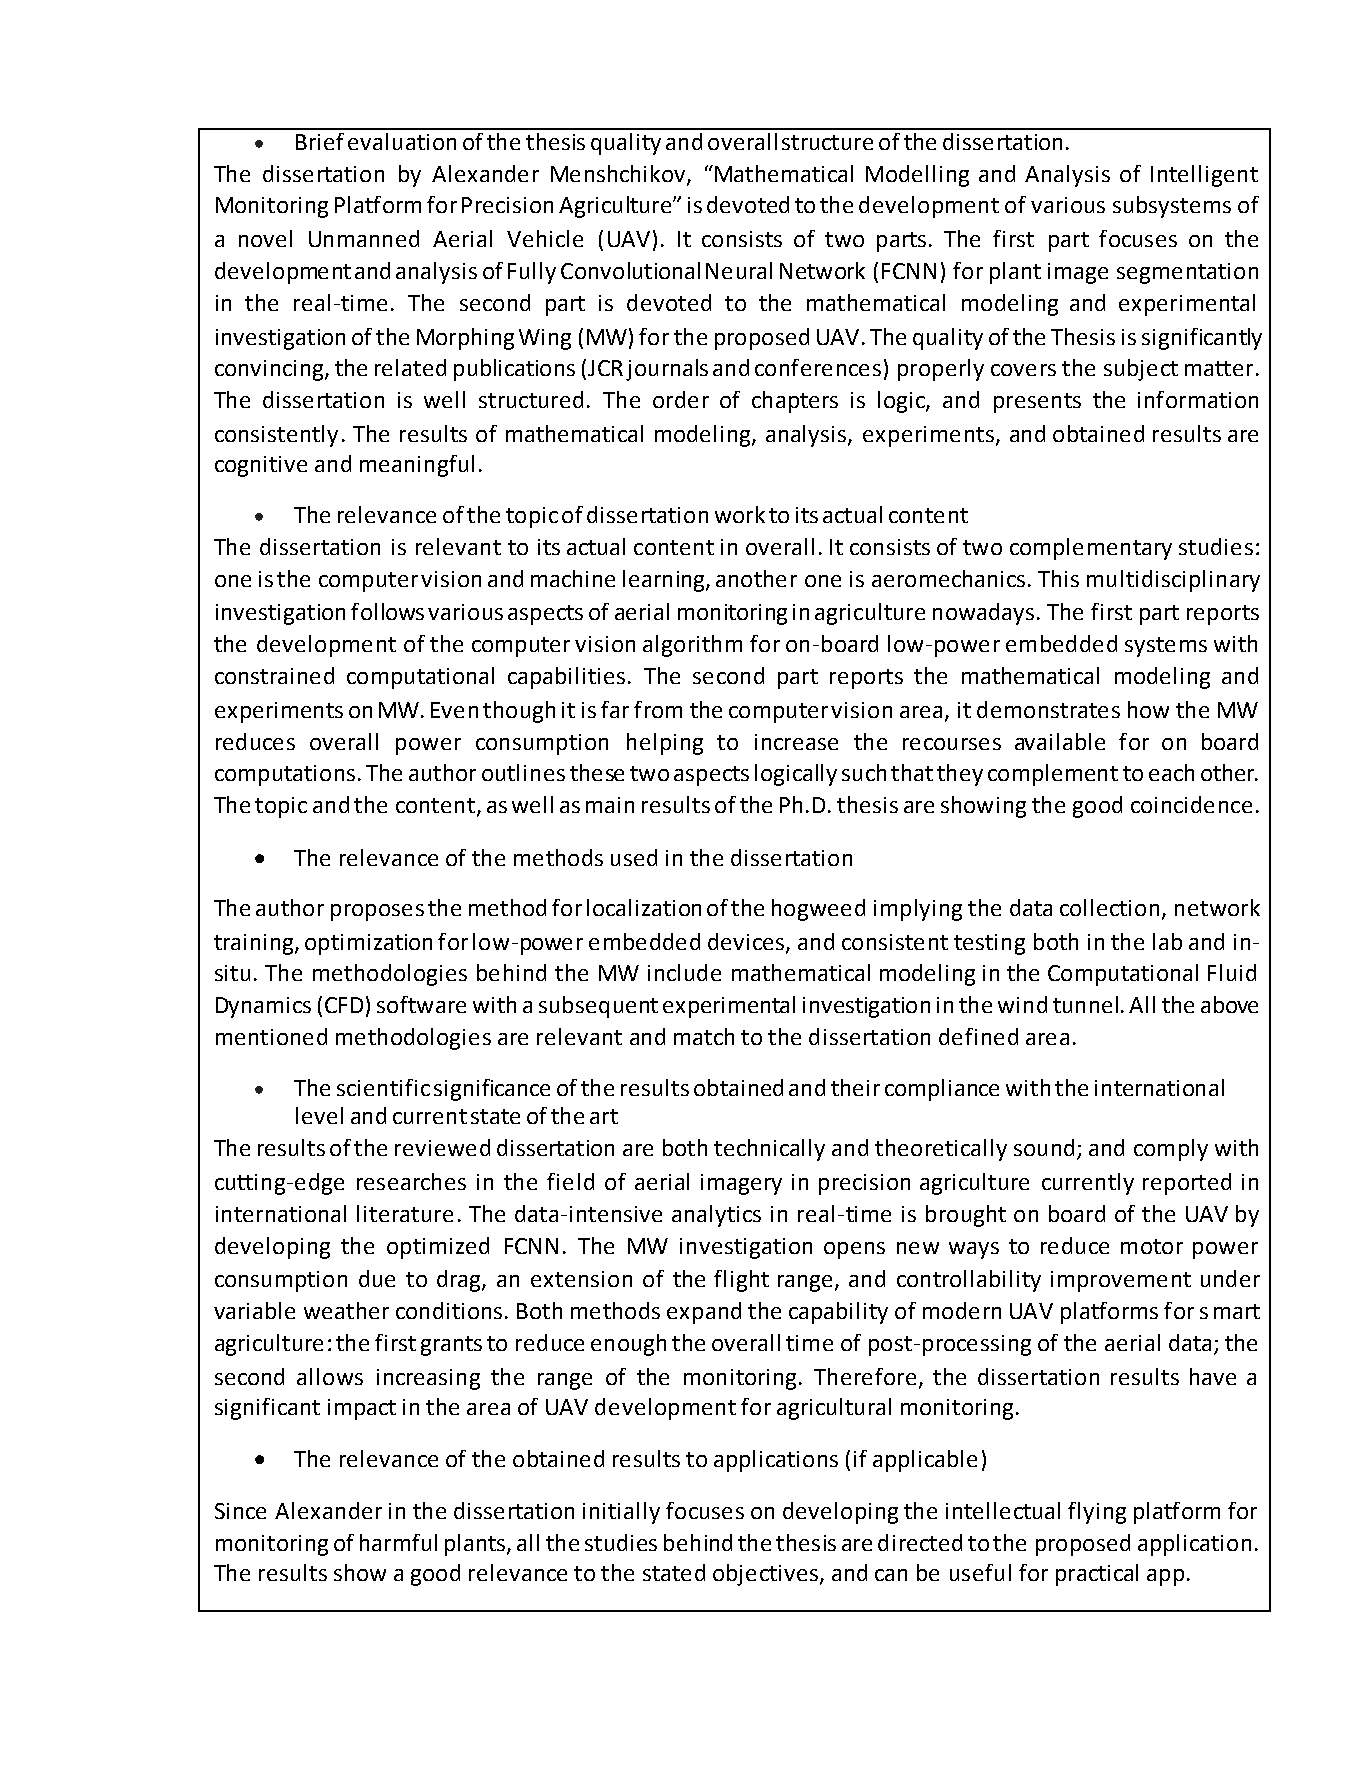  I want to click on demonstrates, so click(1048, 709).
